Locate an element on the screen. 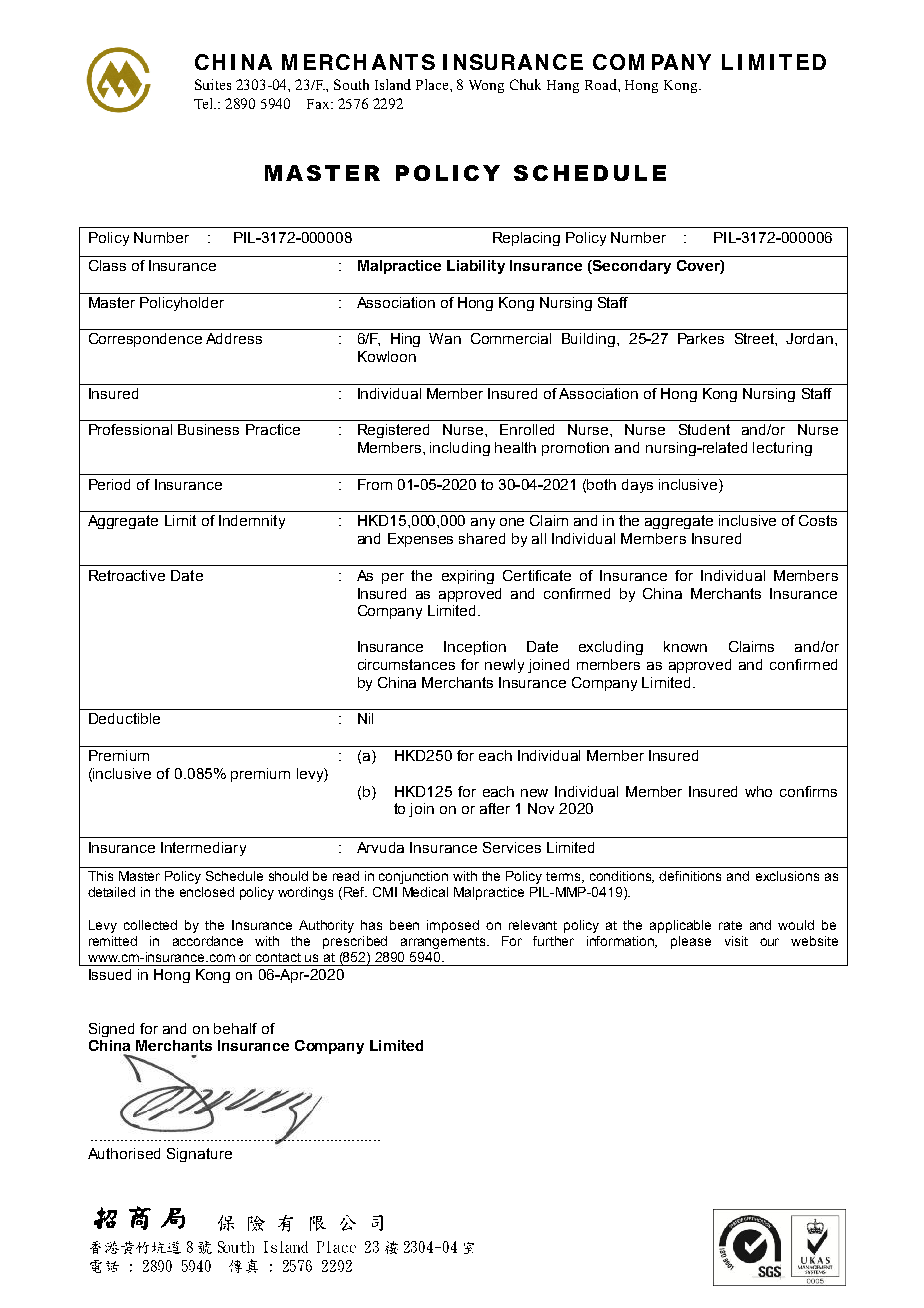 This screenshot has height=1308, width=924. Wong is located at coordinates (486, 86).
